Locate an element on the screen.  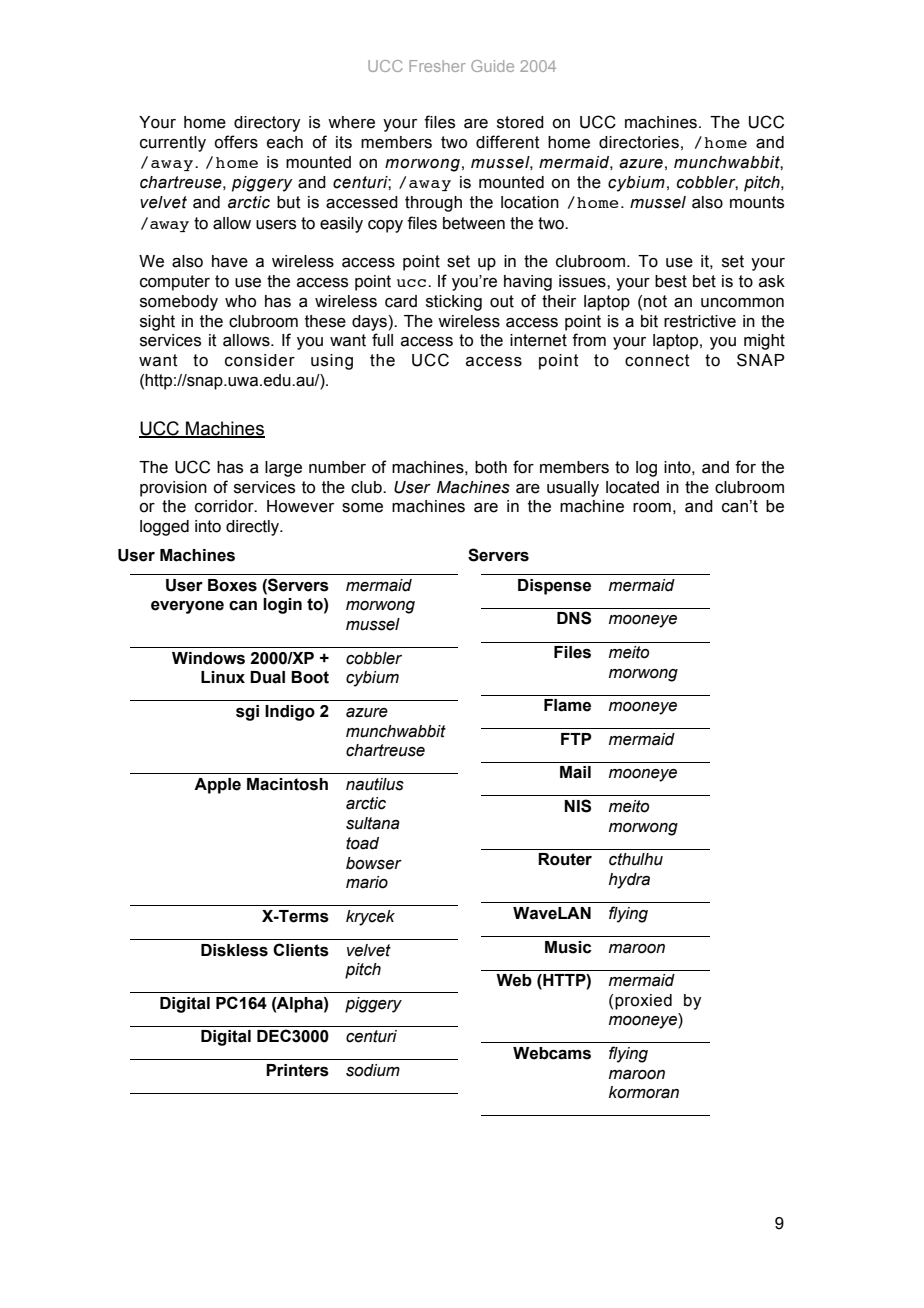
located is located at coordinates (632, 487).
